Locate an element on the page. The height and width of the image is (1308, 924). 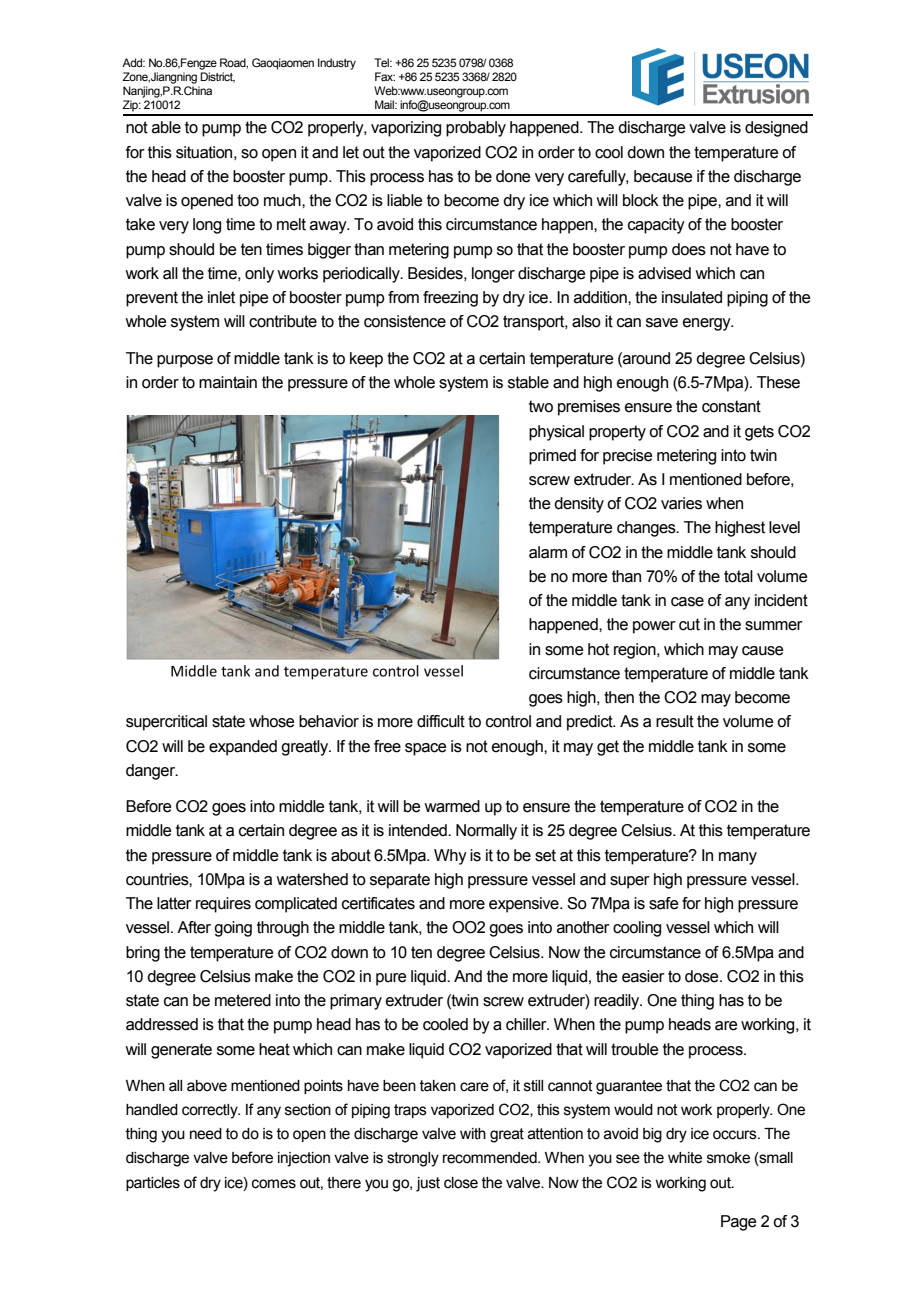
difficult is located at coordinates (441, 721).
